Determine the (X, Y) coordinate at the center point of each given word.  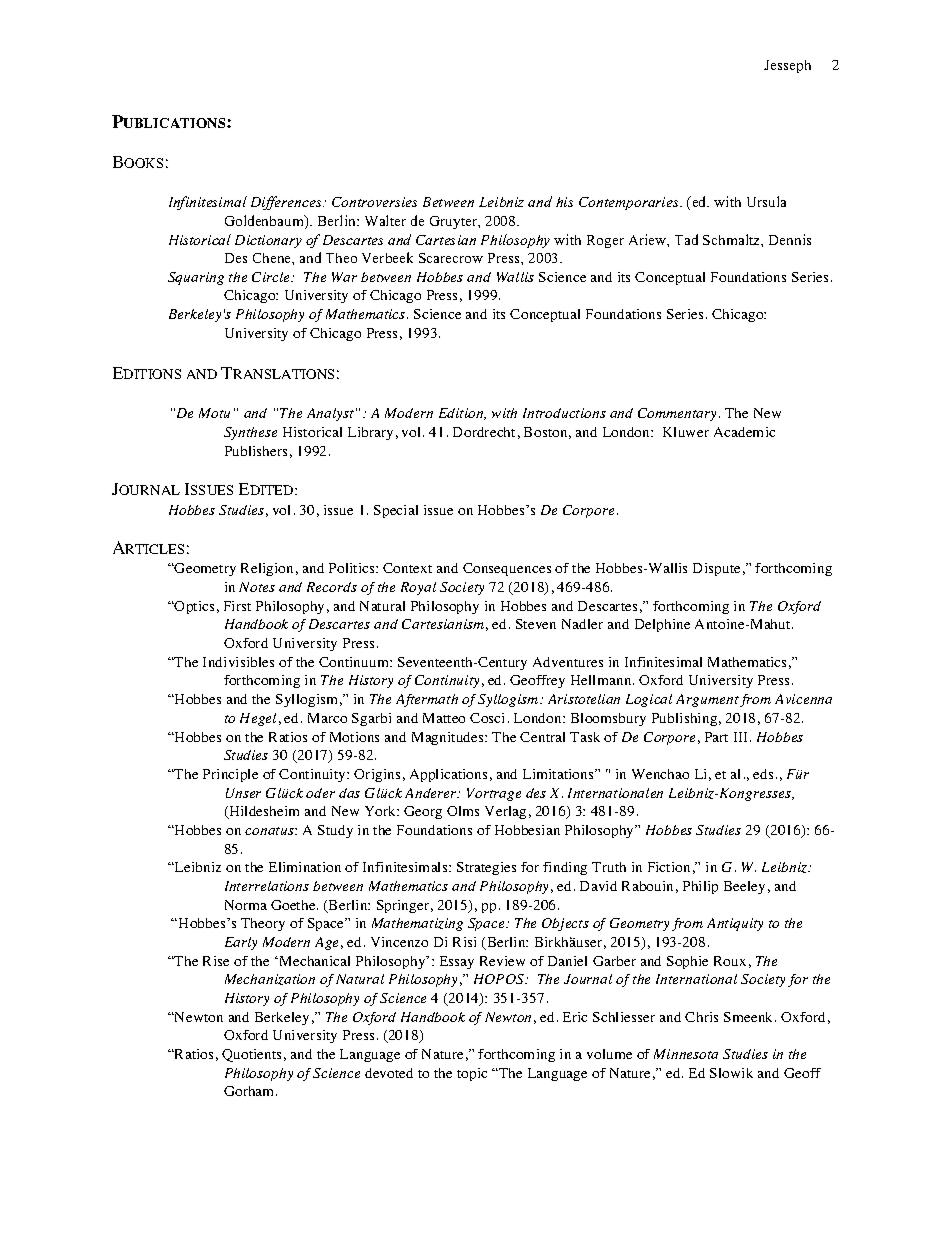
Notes (257, 587)
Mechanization (270, 979)
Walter (385, 220)
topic (472, 1074)
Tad (686, 239)
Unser (243, 793)
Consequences (507, 569)
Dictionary (268, 241)
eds (763, 774)
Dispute (716, 569)
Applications (448, 775)
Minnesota (686, 1054)
